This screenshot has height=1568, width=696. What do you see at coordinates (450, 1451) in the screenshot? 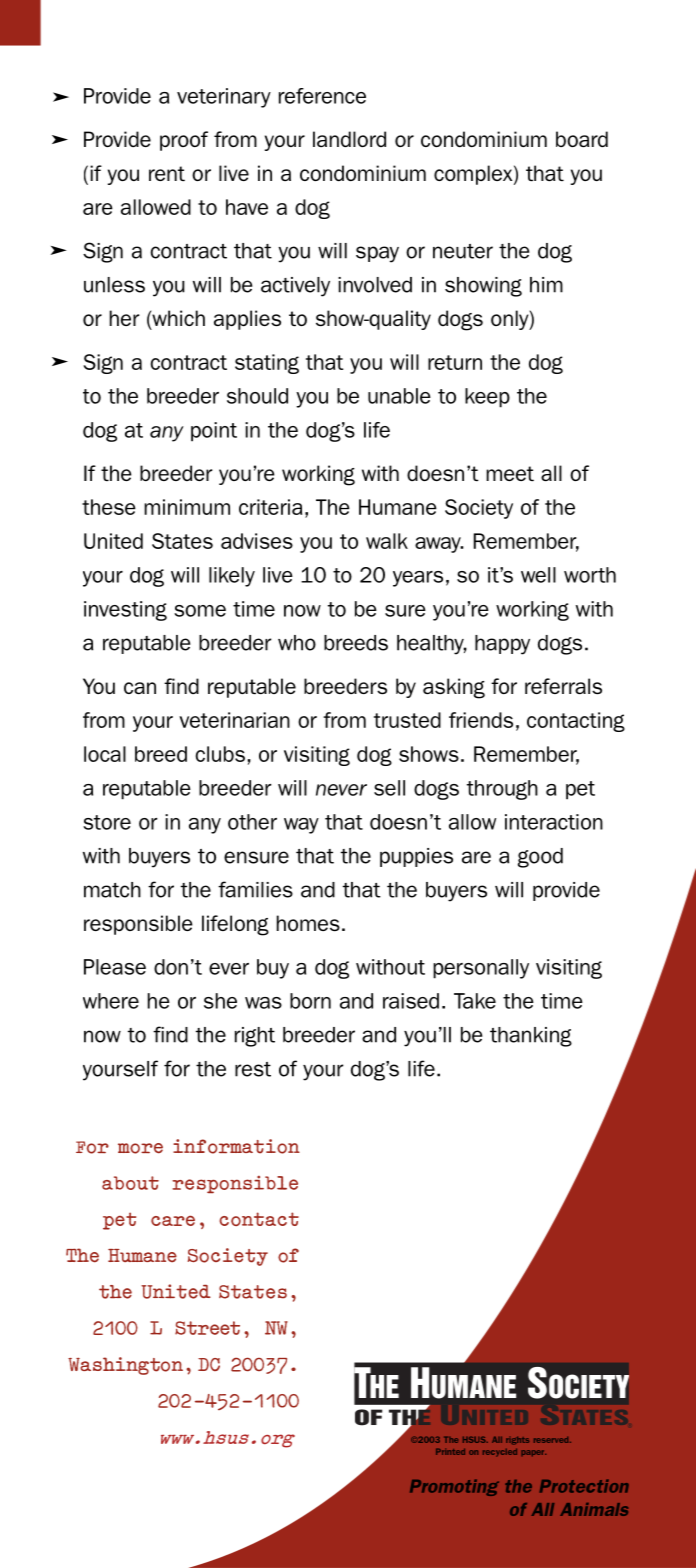
I see `Printed` at bounding box center [450, 1451].
